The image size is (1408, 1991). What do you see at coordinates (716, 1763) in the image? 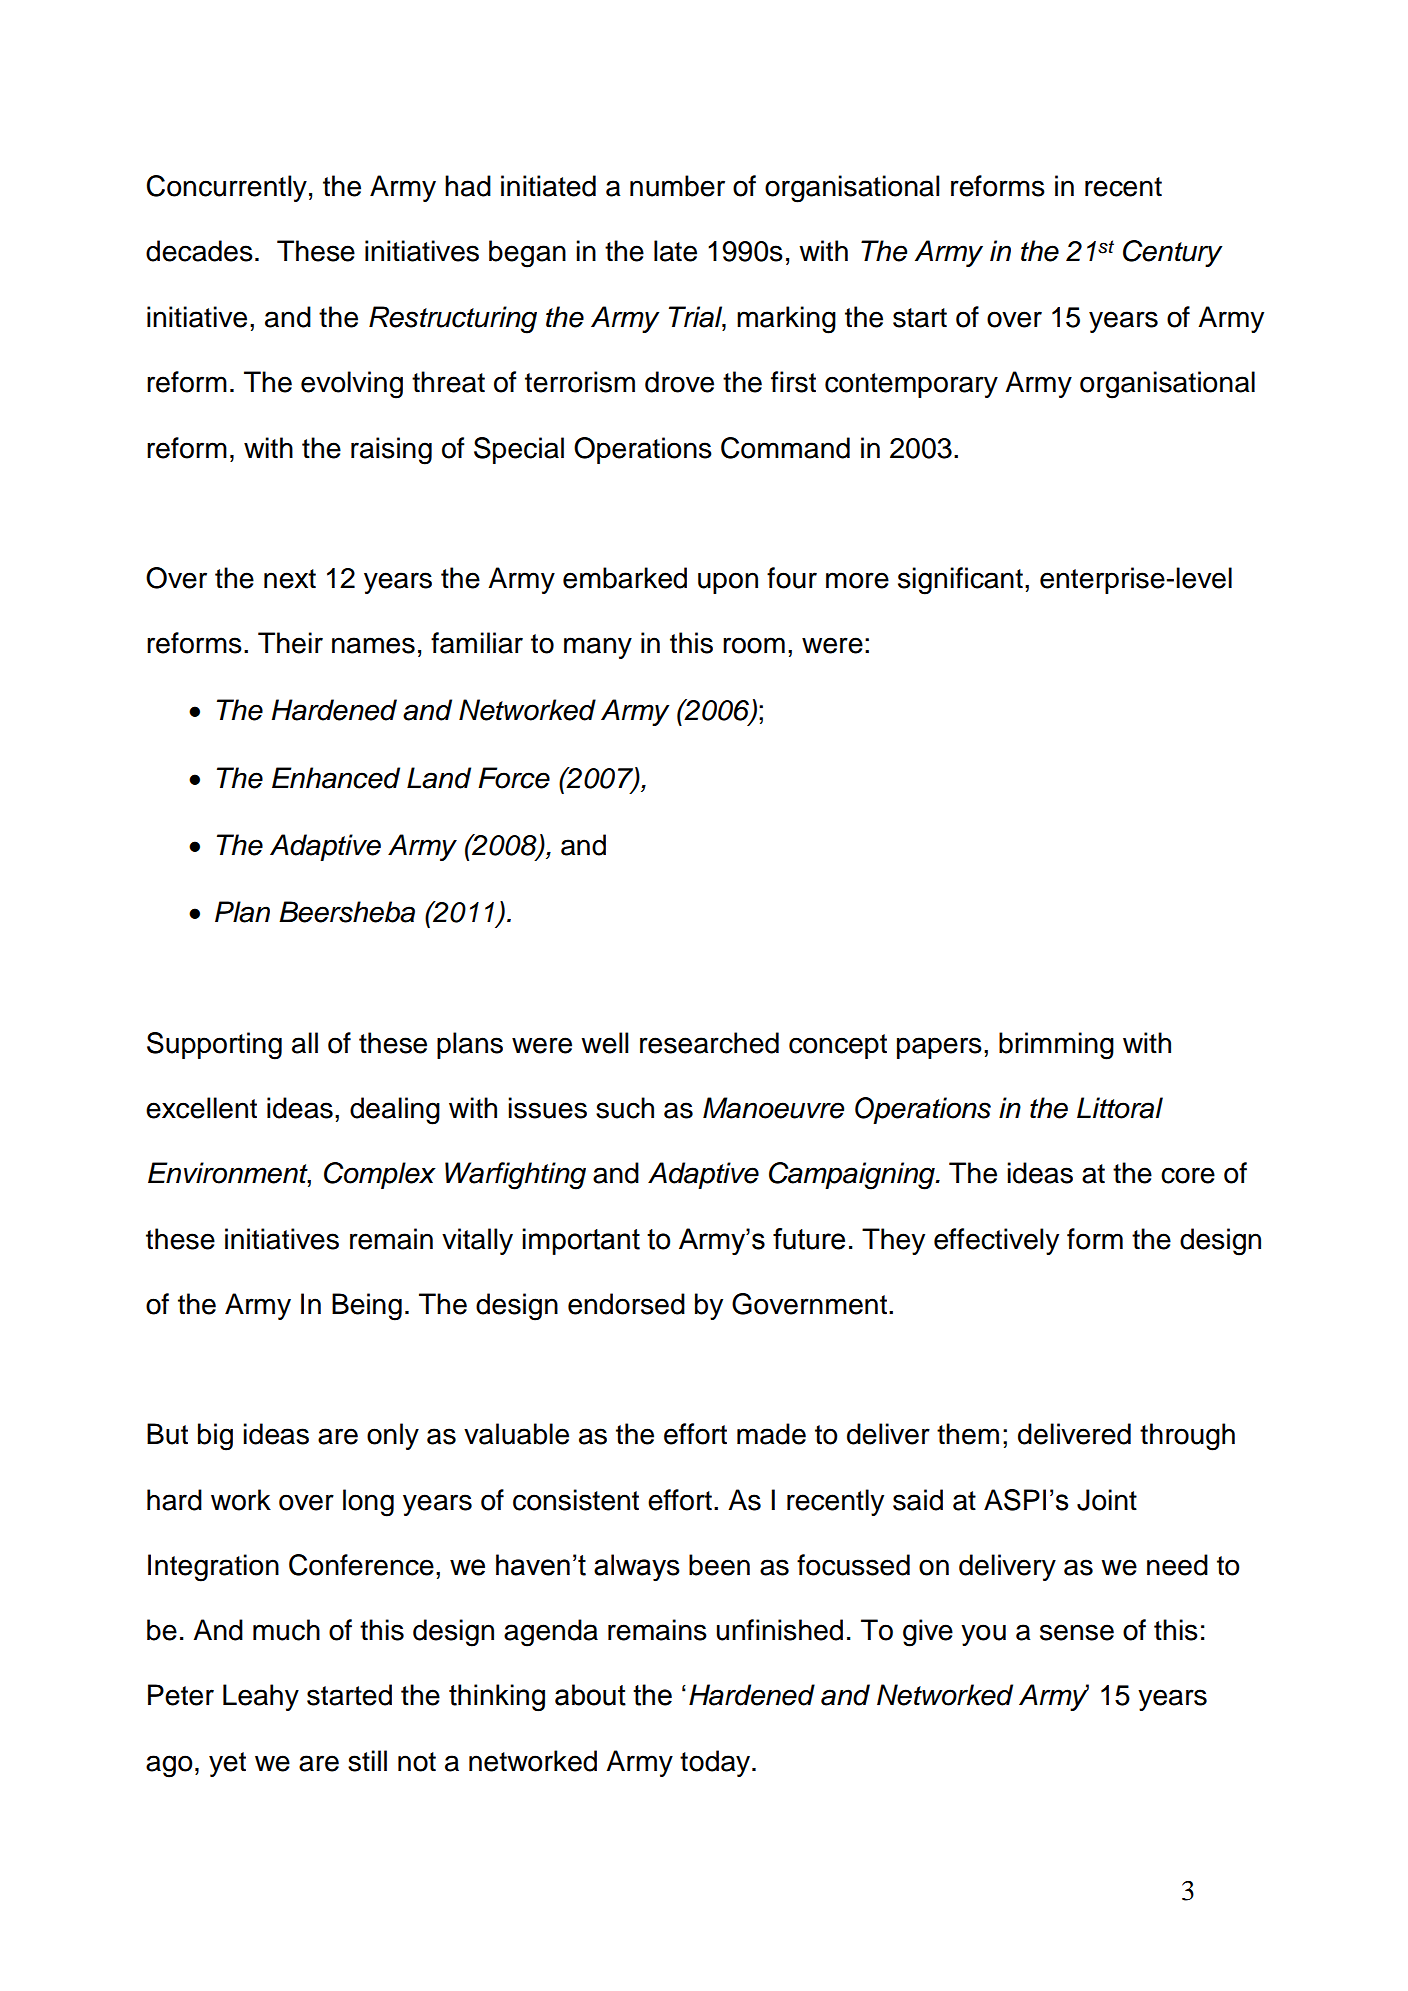
I see `today` at bounding box center [716, 1763].
